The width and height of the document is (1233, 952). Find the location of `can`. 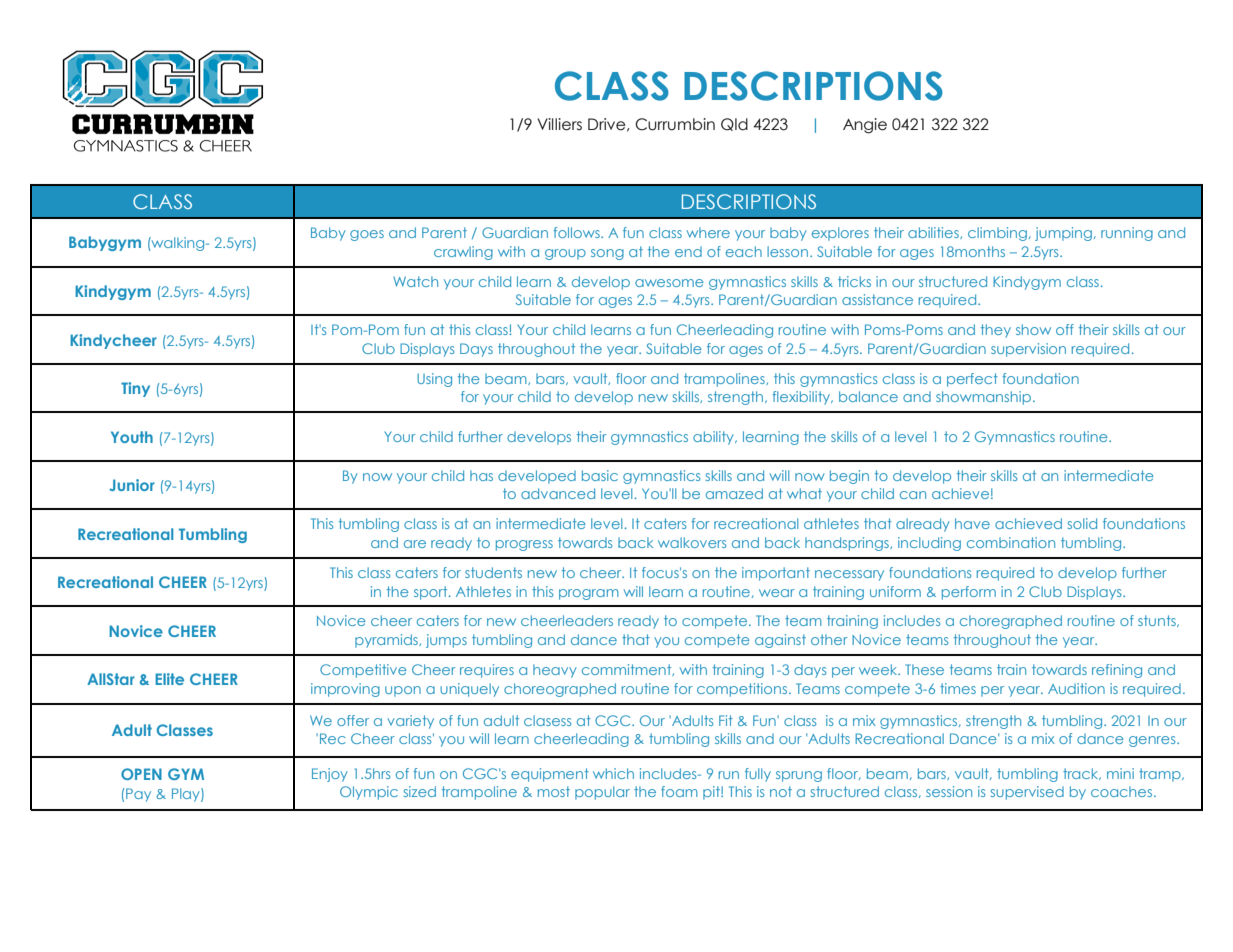

can is located at coordinates (913, 495).
